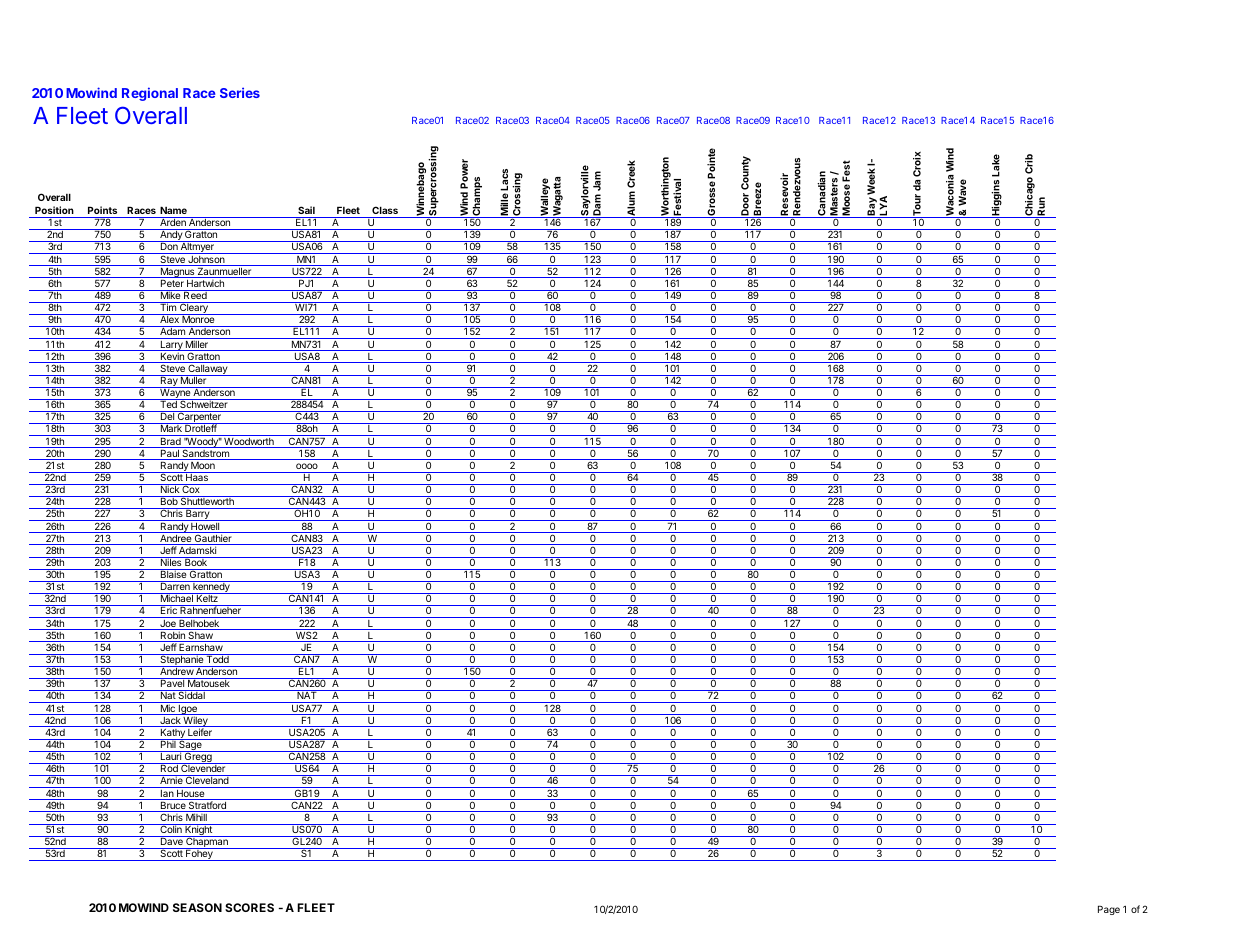  I want to click on SEASON, so click(197, 907).
